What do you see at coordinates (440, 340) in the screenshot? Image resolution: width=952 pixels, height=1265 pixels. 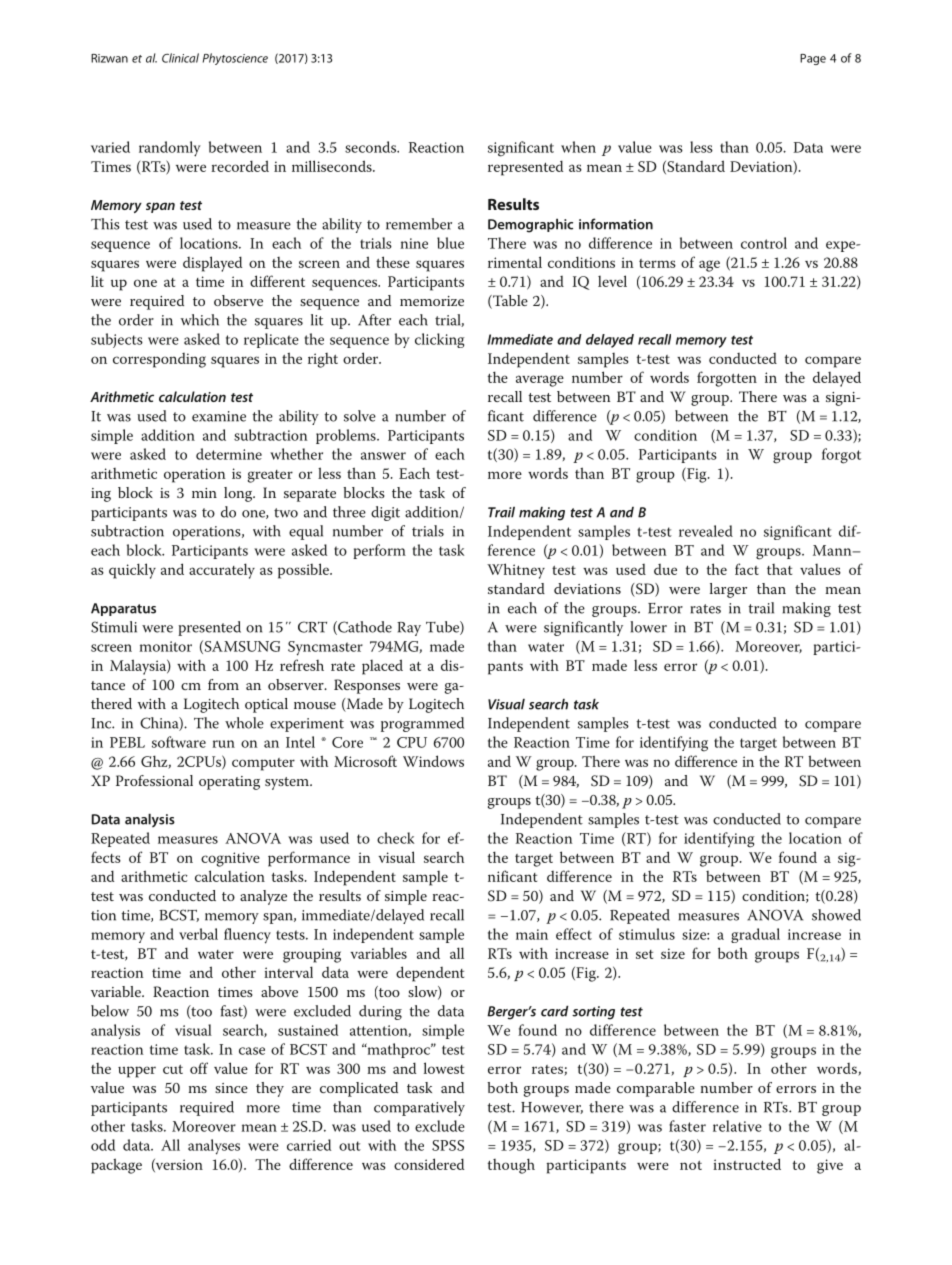 I see `clicking` at bounding box center [440, 340].
